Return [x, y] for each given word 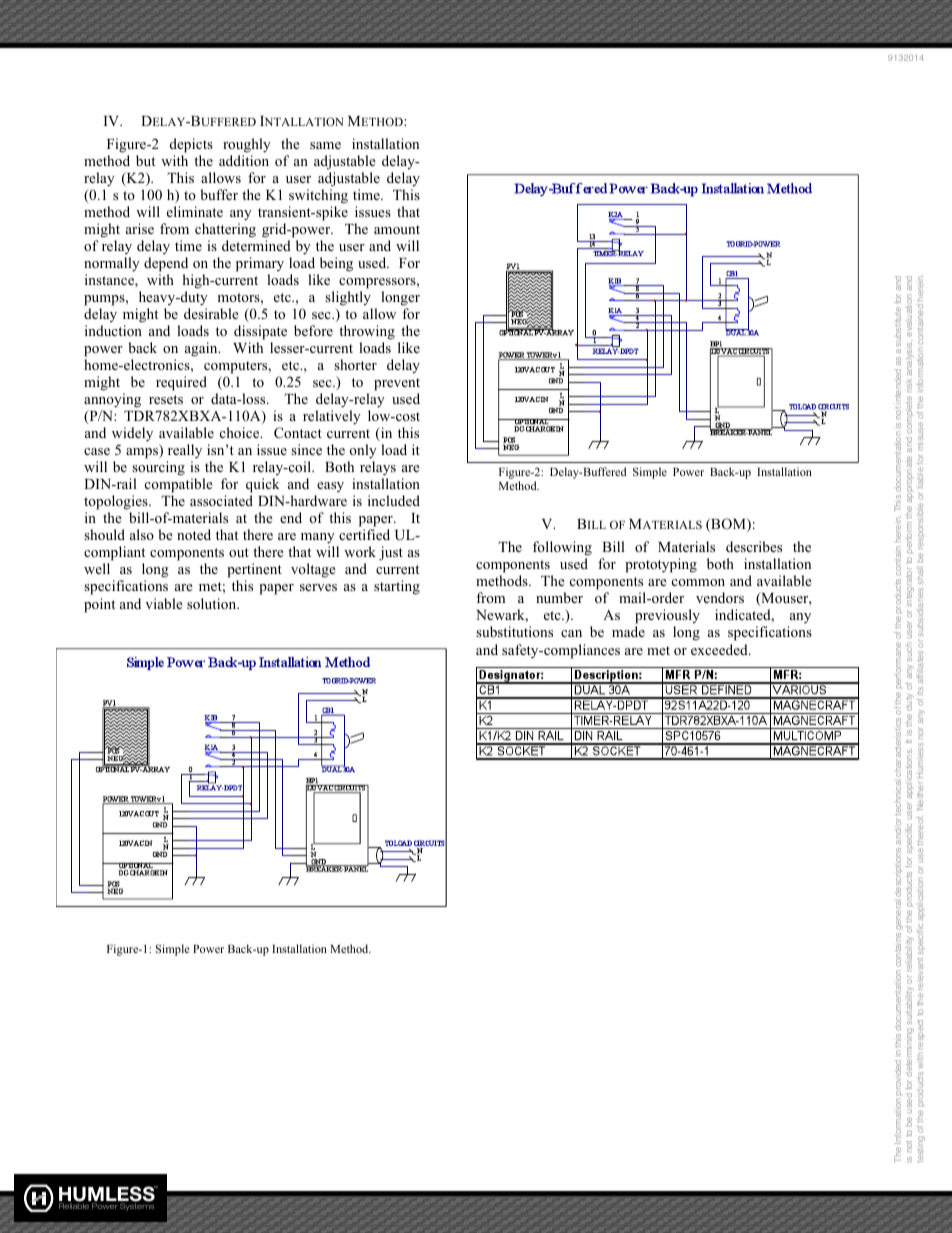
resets [166, 399]
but [145, 160]
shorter [355, 364]
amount [397, 229]
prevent [397, 384]
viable [164, 603]
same [325, 145]
